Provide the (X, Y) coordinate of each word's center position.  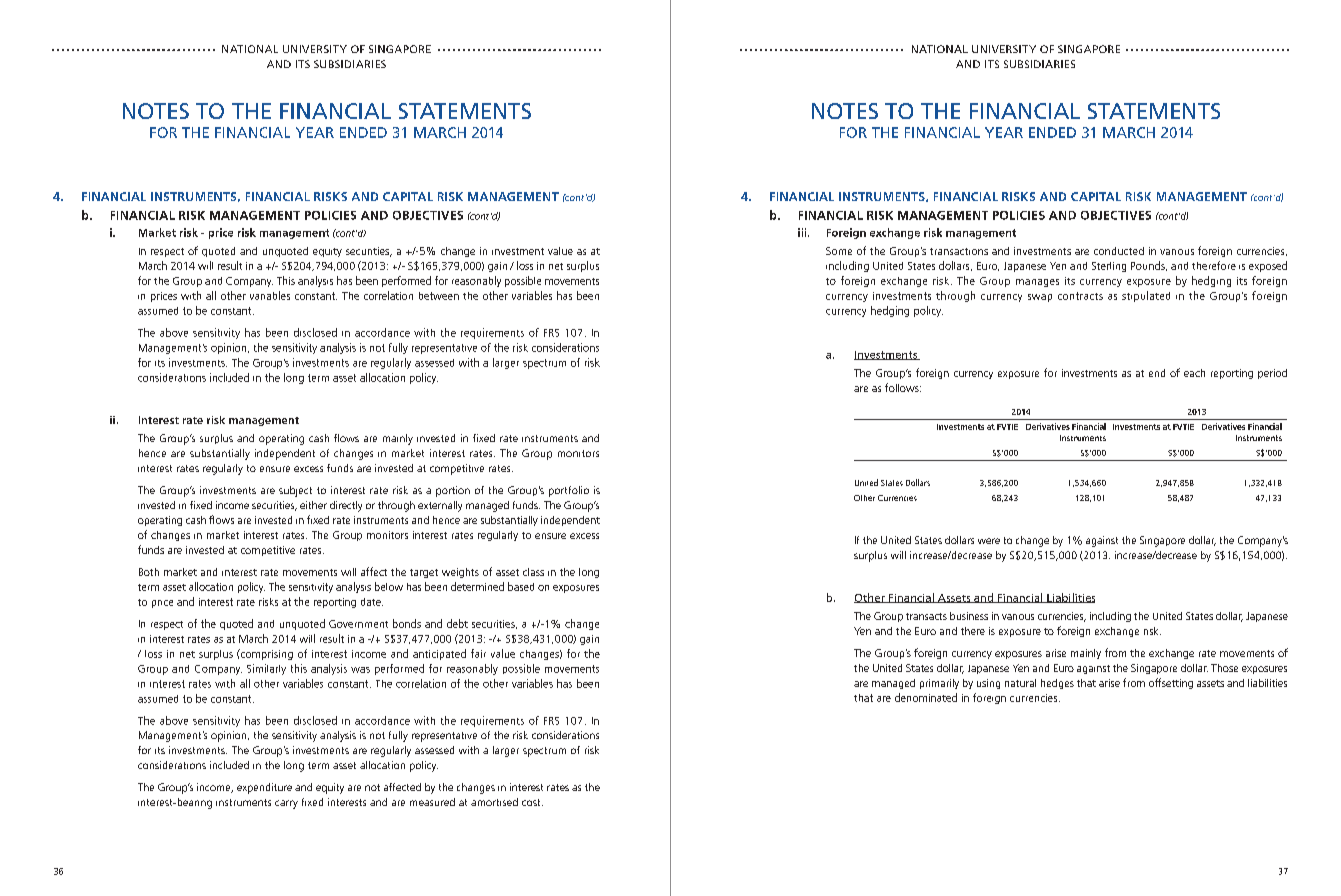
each (1194, 373)
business (969, 616)
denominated (926, 697)
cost (532, 802)
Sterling (1109, 267)
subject (295, 491)
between (439, 296)
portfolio (569, 491)
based (521, 586)
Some (839, 251)
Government (358, 624)
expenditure (264, 788)
